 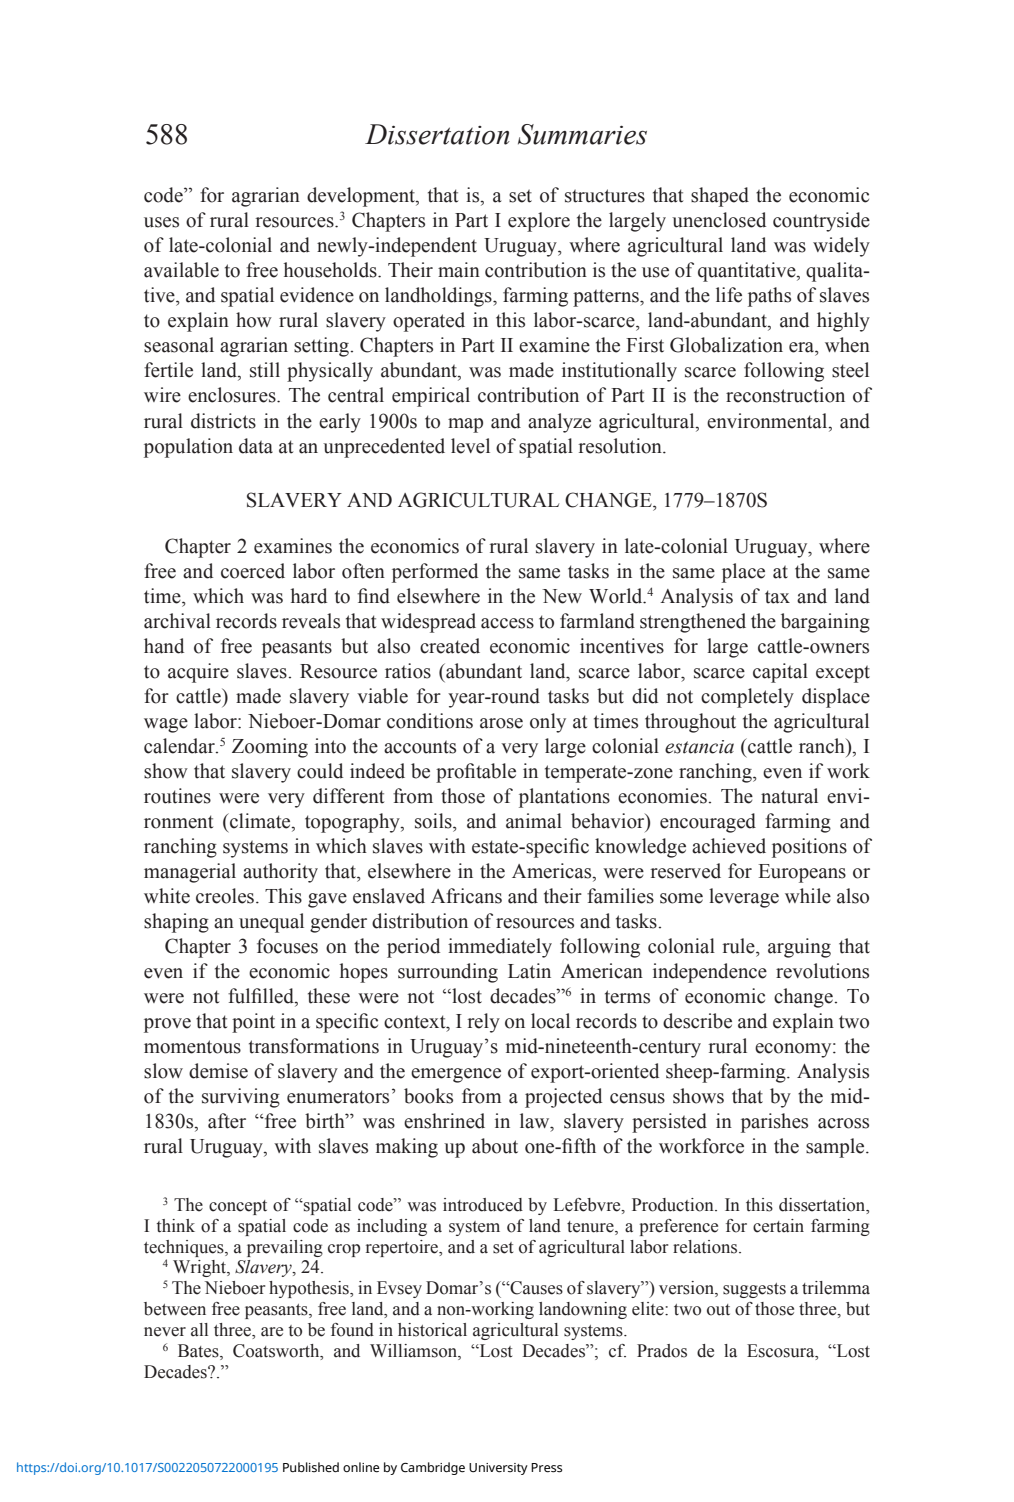 What do you see at coordinates (311, 1467) in the screenshot?
I see `Published` at bounding box center [311, 1467].
